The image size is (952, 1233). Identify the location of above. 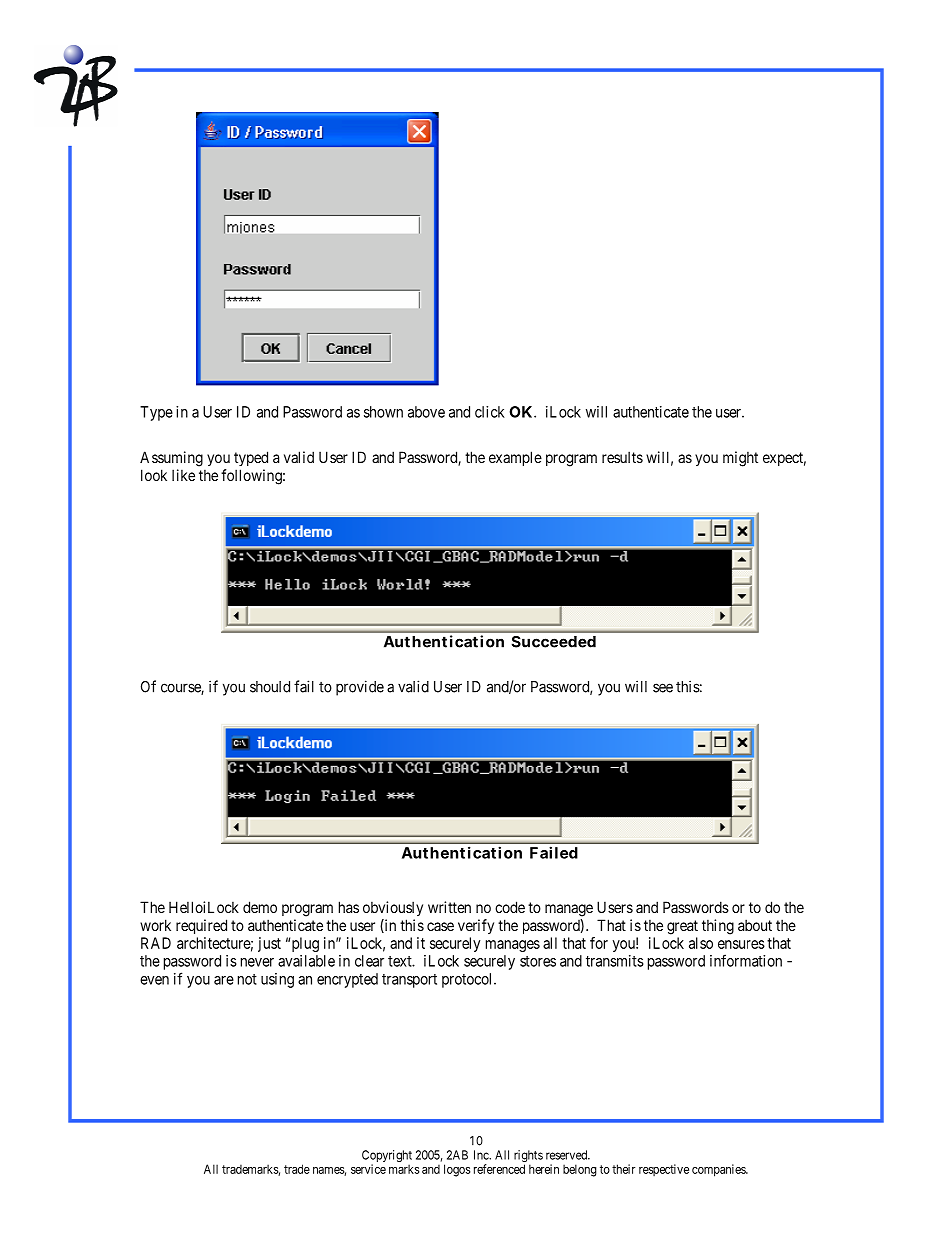
(426, 412).
